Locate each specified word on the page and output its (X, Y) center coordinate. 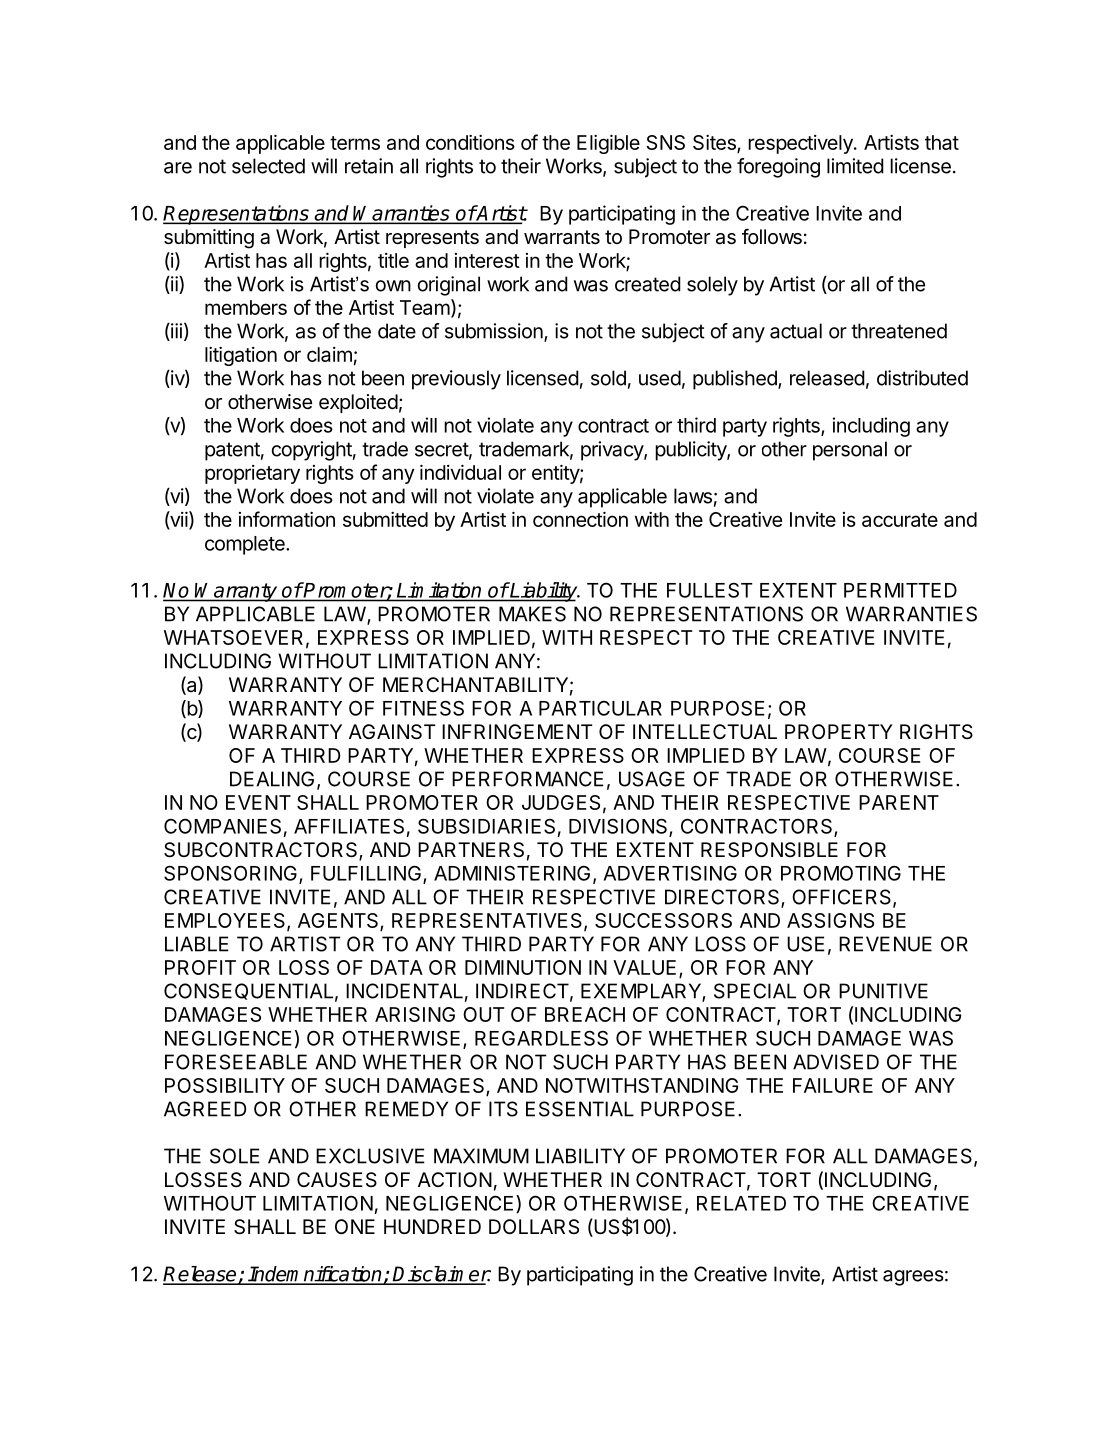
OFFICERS (843, 898)
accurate (900, 520)
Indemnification (315, 1275)
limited (855, 166)
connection (580, 519)
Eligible (608, 144)
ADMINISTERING (512, 873)
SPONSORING (230, 873)
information (287, 519)
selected (268, 166)
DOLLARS (534, 1227)
